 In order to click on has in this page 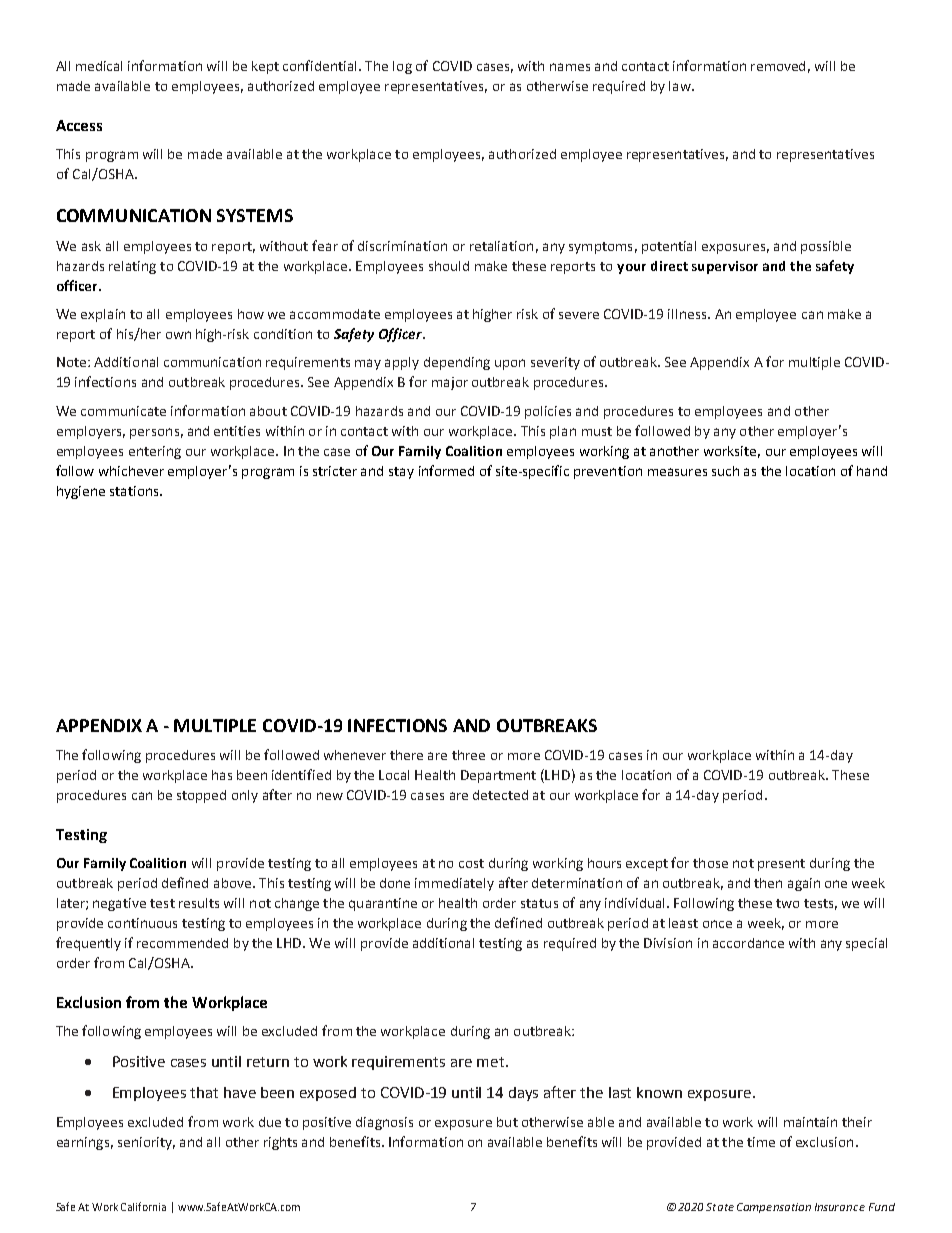, I will do `click(222, 775)`.
